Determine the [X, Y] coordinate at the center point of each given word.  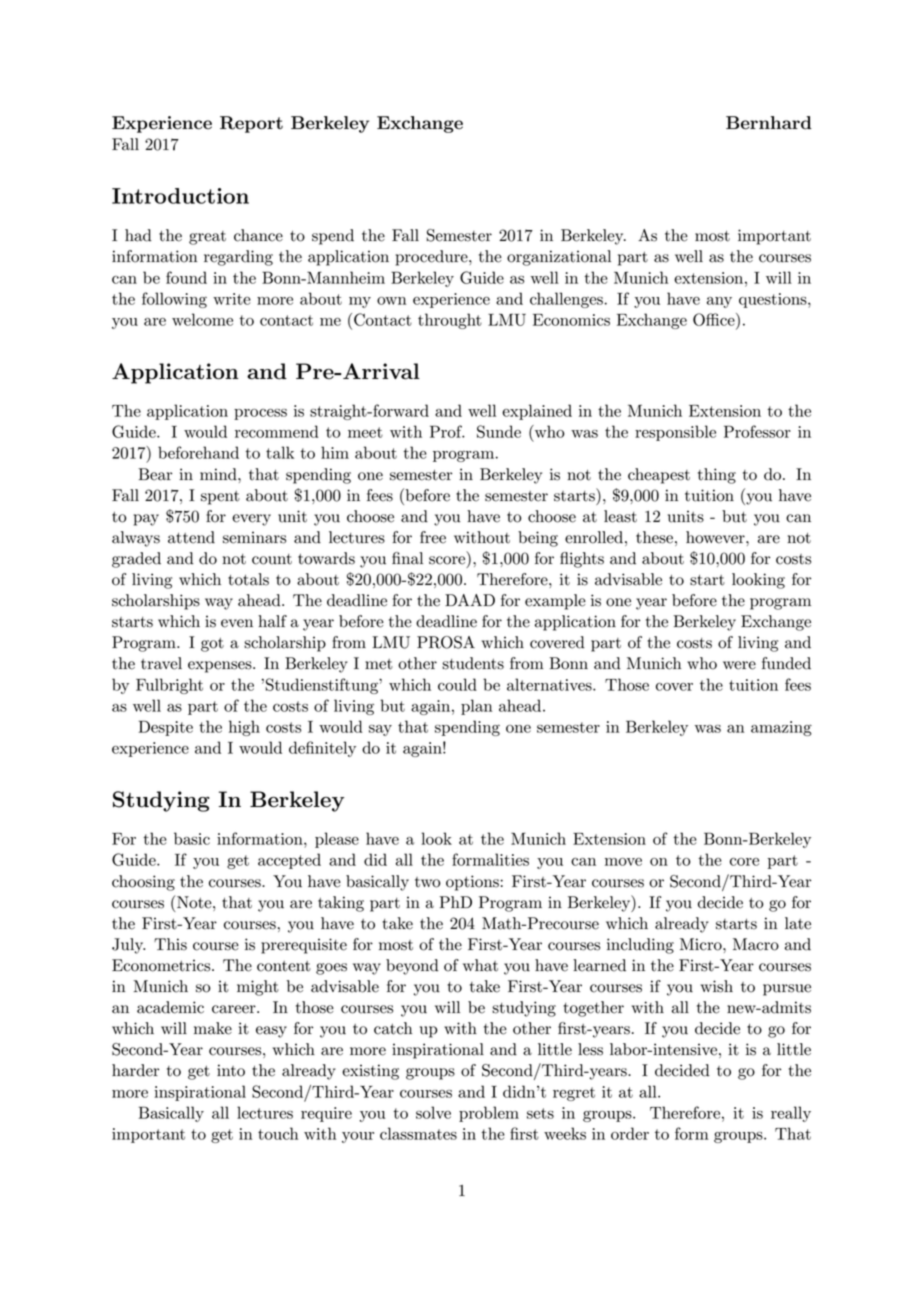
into [231, 1070]
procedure [433, 258]
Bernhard [769, 123]
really [791, 1114]
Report [251, 124]
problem [489, 1114]
